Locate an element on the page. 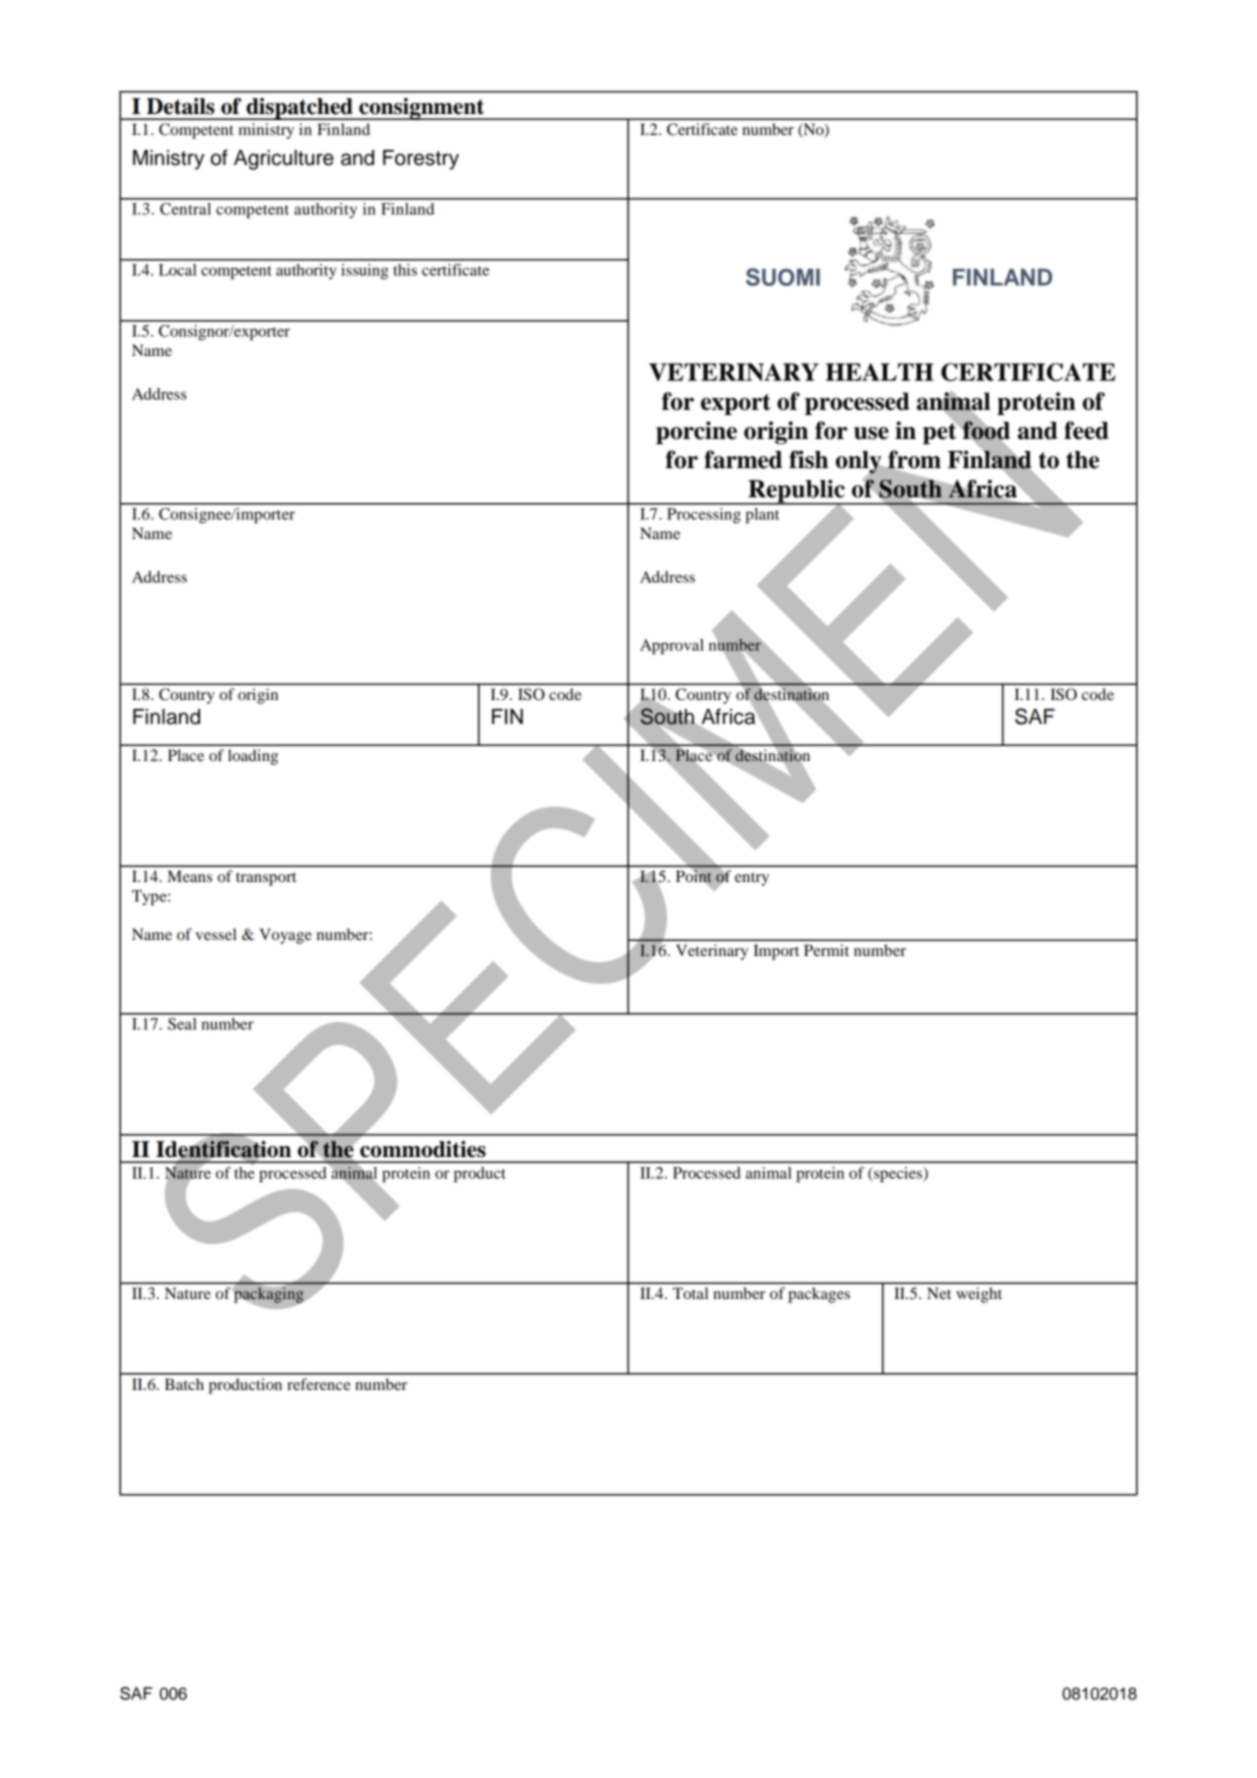 The width and height of the page is (1257, 1778). entry is located at coordinates (752, 879).
